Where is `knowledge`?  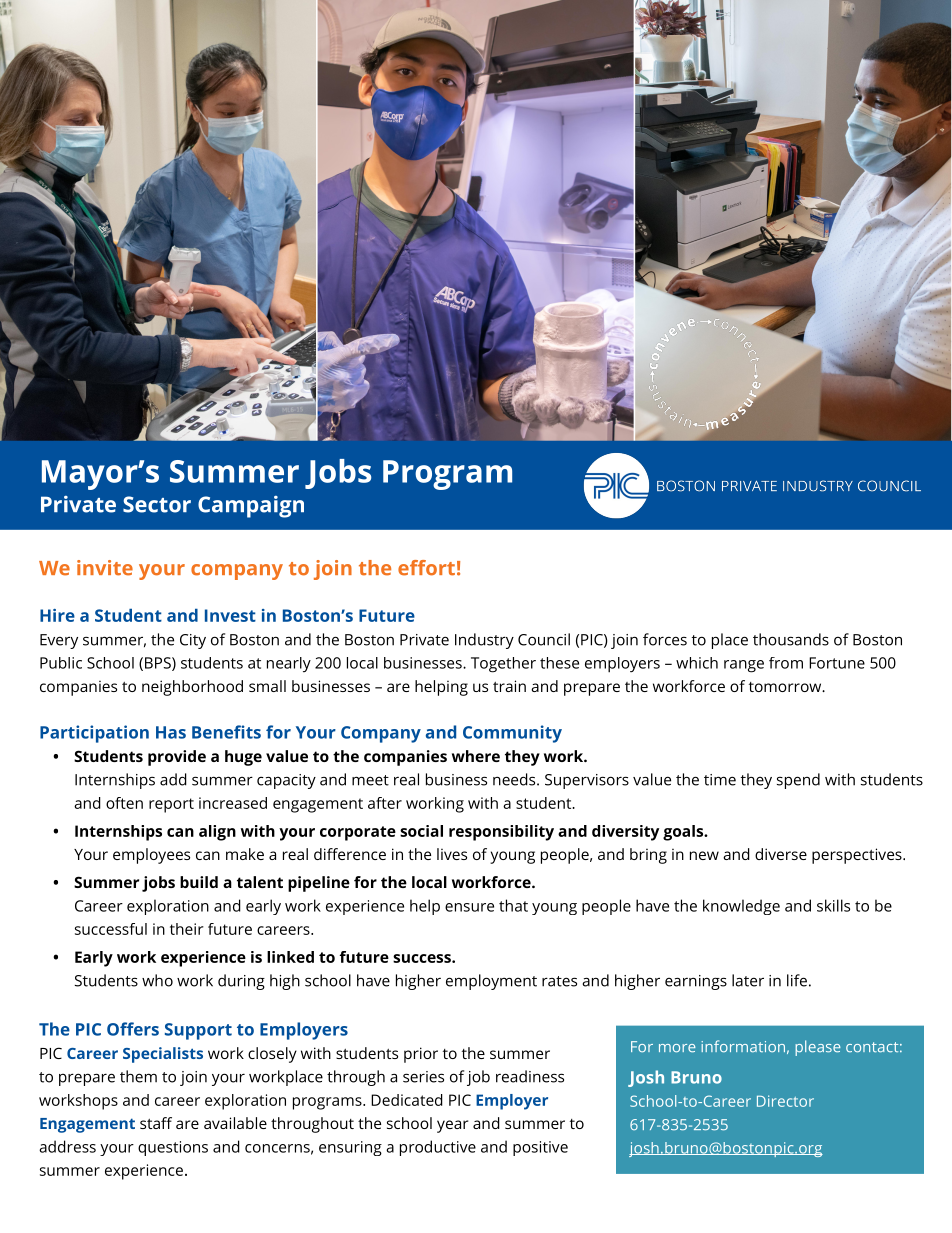
knowledge is located at coordinates (741, 907).
